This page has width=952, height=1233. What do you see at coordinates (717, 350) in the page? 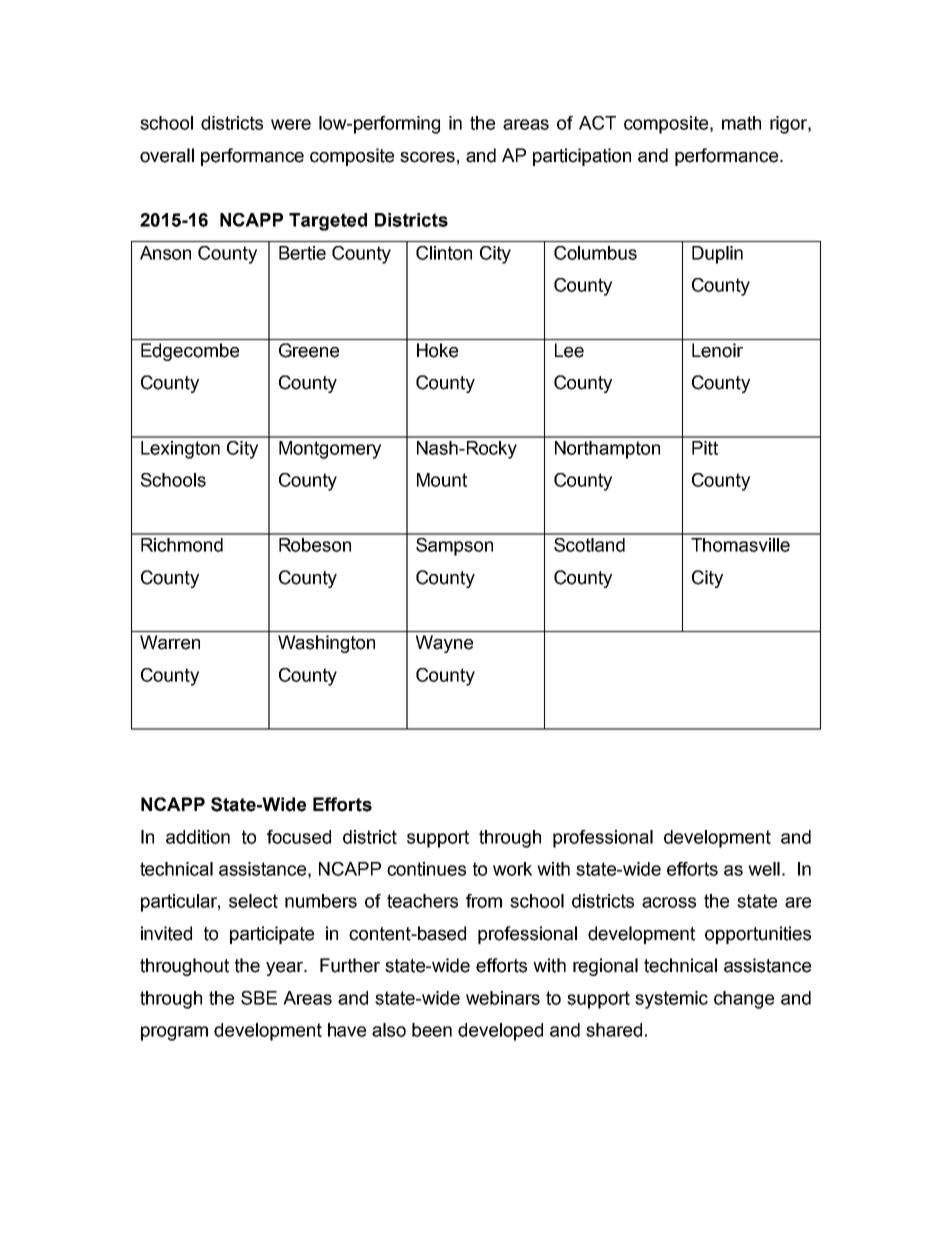
I see `Lenoir` at bounding box center [717, 350].
